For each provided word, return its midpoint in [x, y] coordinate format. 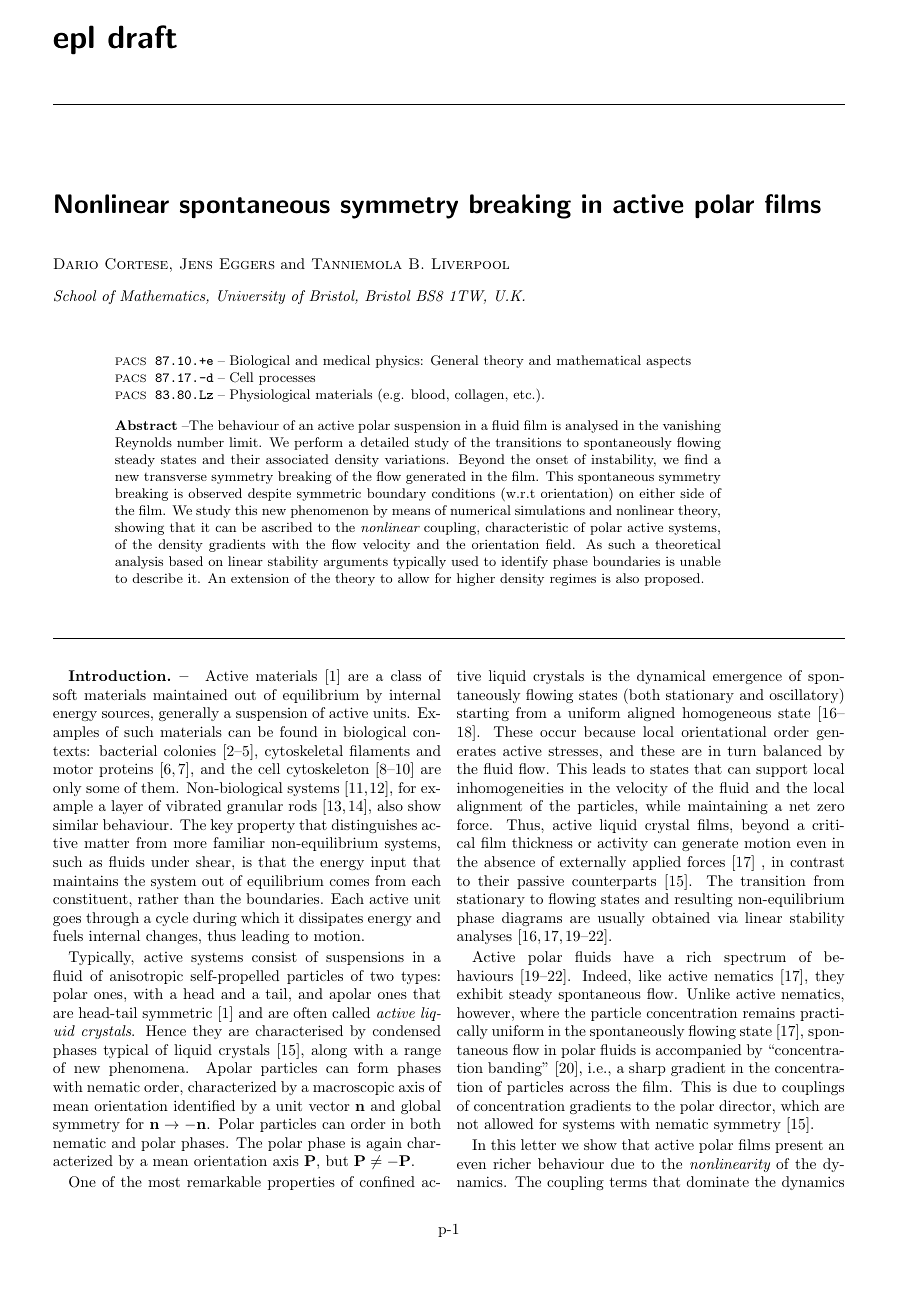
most [164, 1182]
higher [476, 579]
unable [700, 561]
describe [158, 578]
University [251, 297]
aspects [668, 362]
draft [142, 37]
